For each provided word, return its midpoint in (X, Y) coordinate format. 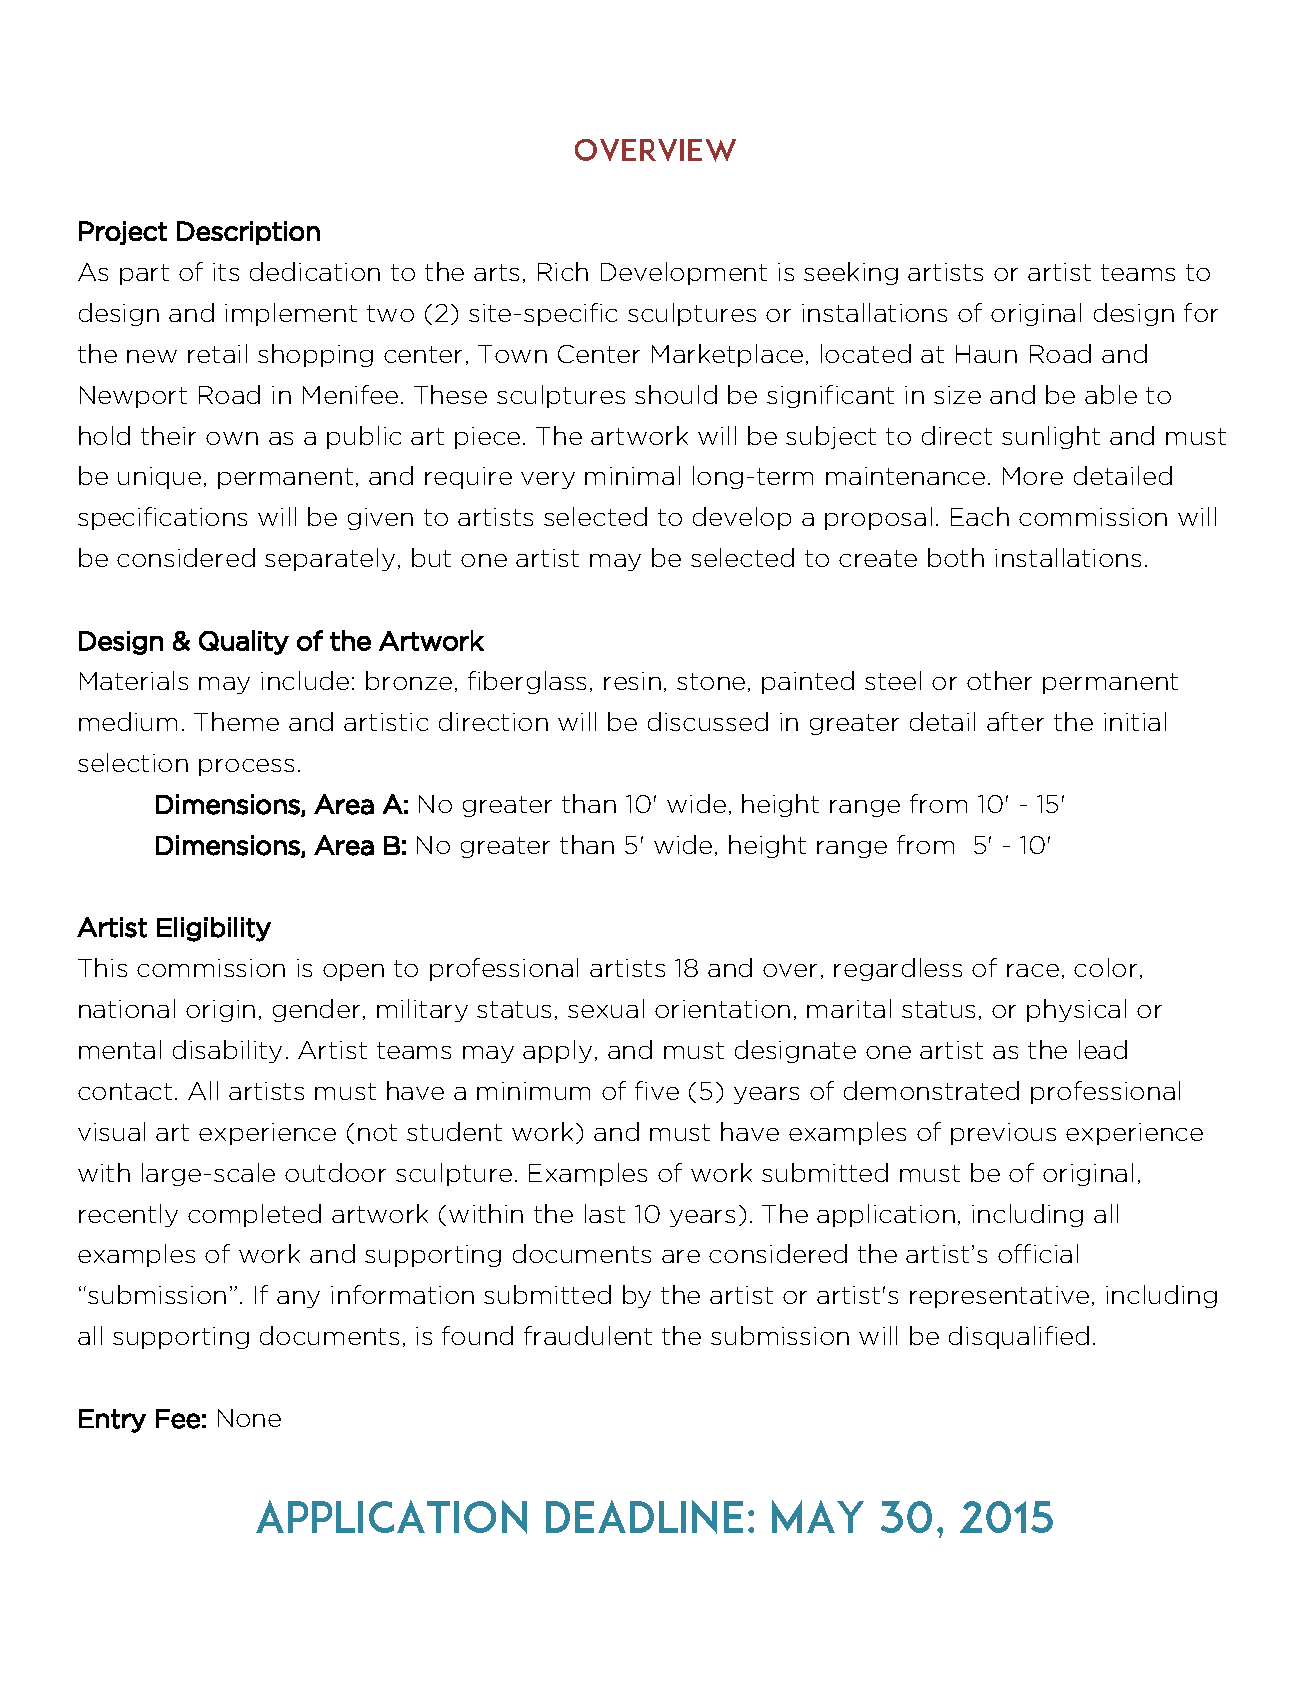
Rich (563, 271)
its (226, 272)
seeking (851, 273)
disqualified (1019, 1337)
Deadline (644, 1517)
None (249, 1418)
